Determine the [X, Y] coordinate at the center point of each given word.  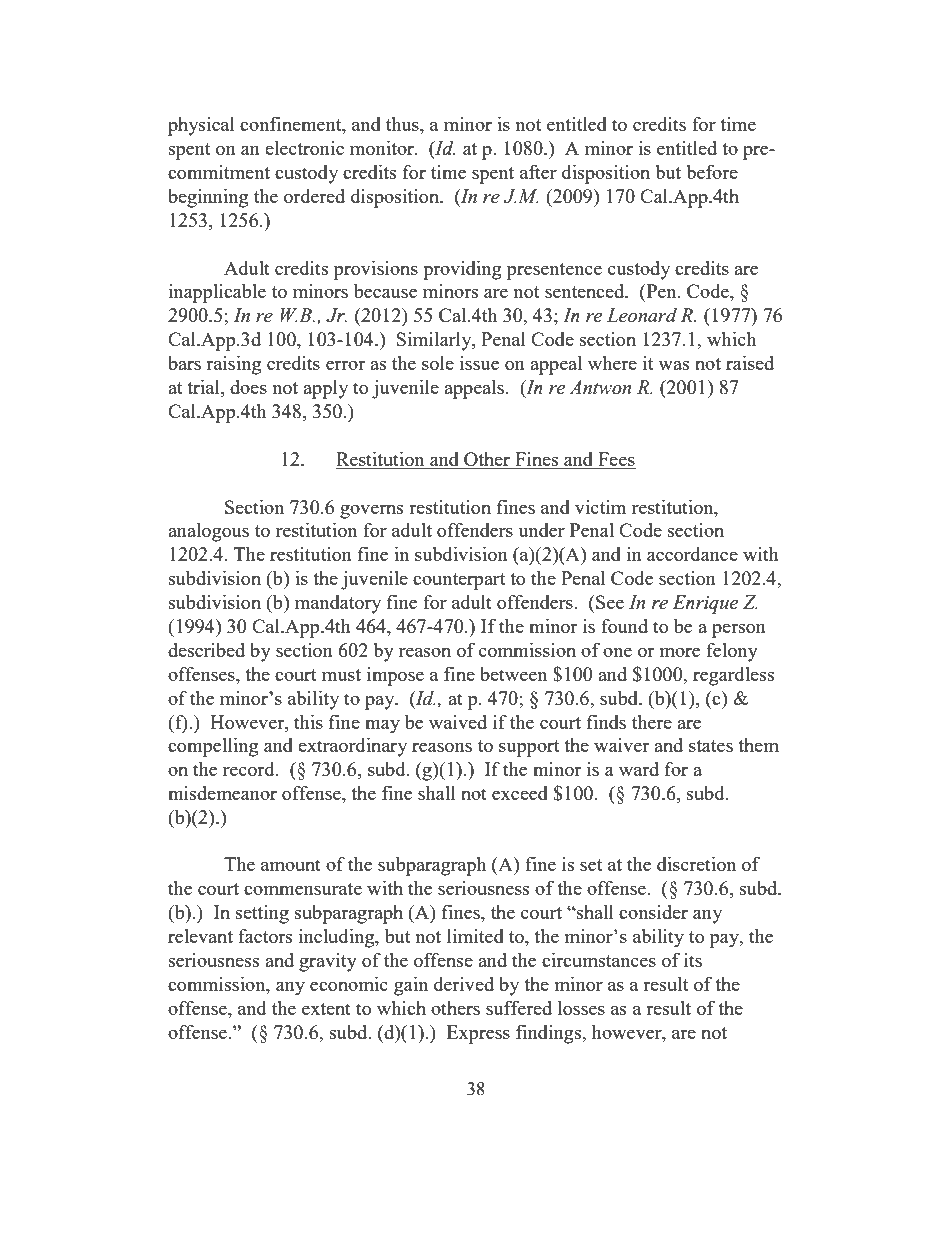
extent [326, 1009]
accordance [692, 554]
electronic [304, 148]
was [674, 365]
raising [233, 365]
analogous [208, 532]
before [712, 172]
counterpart [459, 581]
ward [639, 769]
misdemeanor [222, 793]
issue [479, 363]
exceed [520, 793]
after [538, 172]
